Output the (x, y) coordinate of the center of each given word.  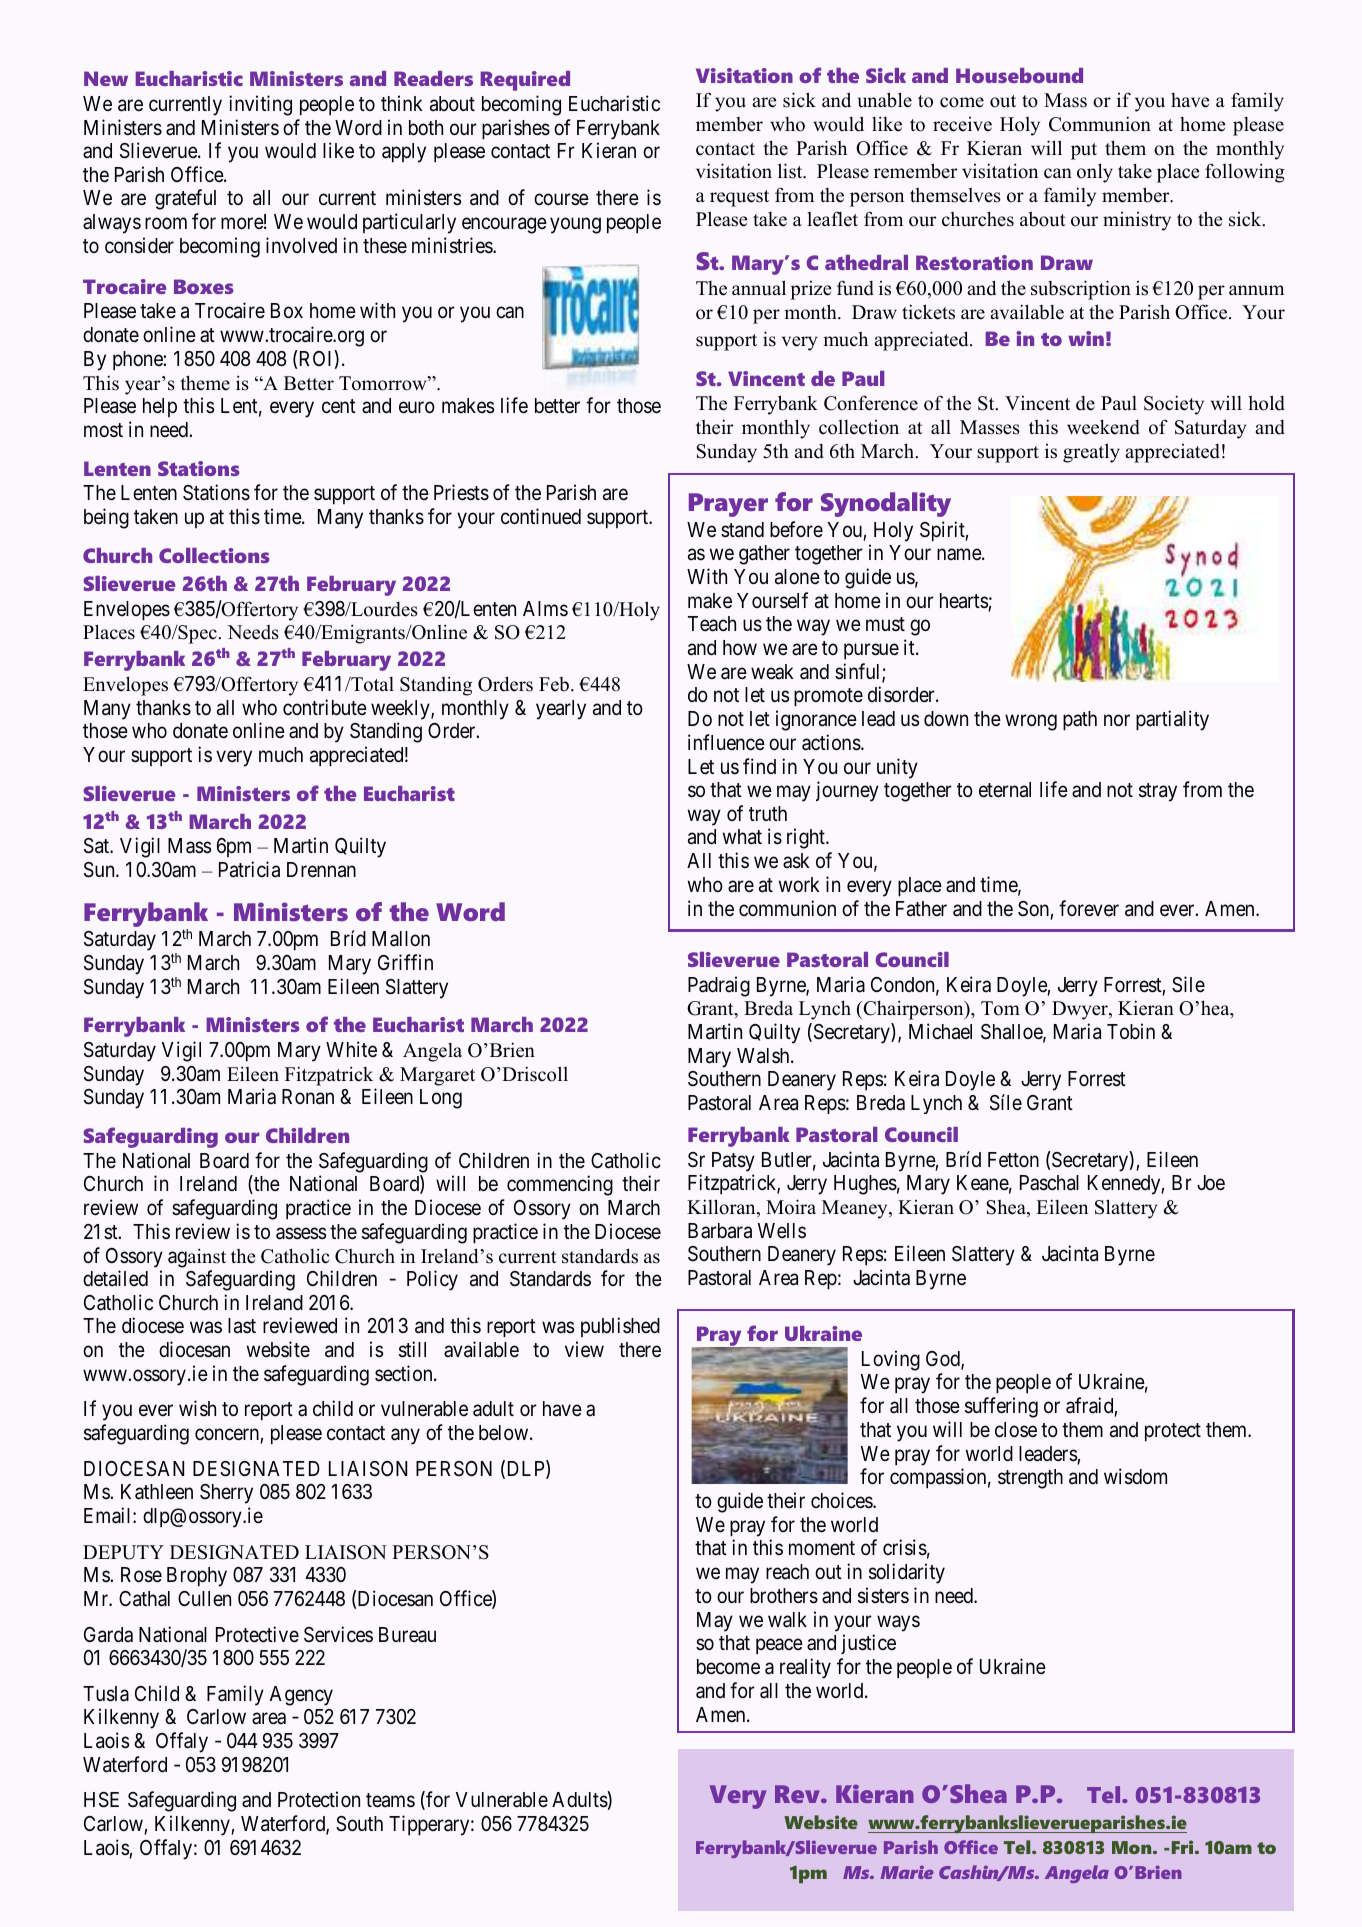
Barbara (720, 1231)
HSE (101, 1800)
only (1095, 173)
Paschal (1049, 1183)
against (197, 1258)
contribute (325, 707)
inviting (260, 105)
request (739, 198)
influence (726, 742)
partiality (1172, 720)
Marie (907, 1872)
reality (805, 1668)
